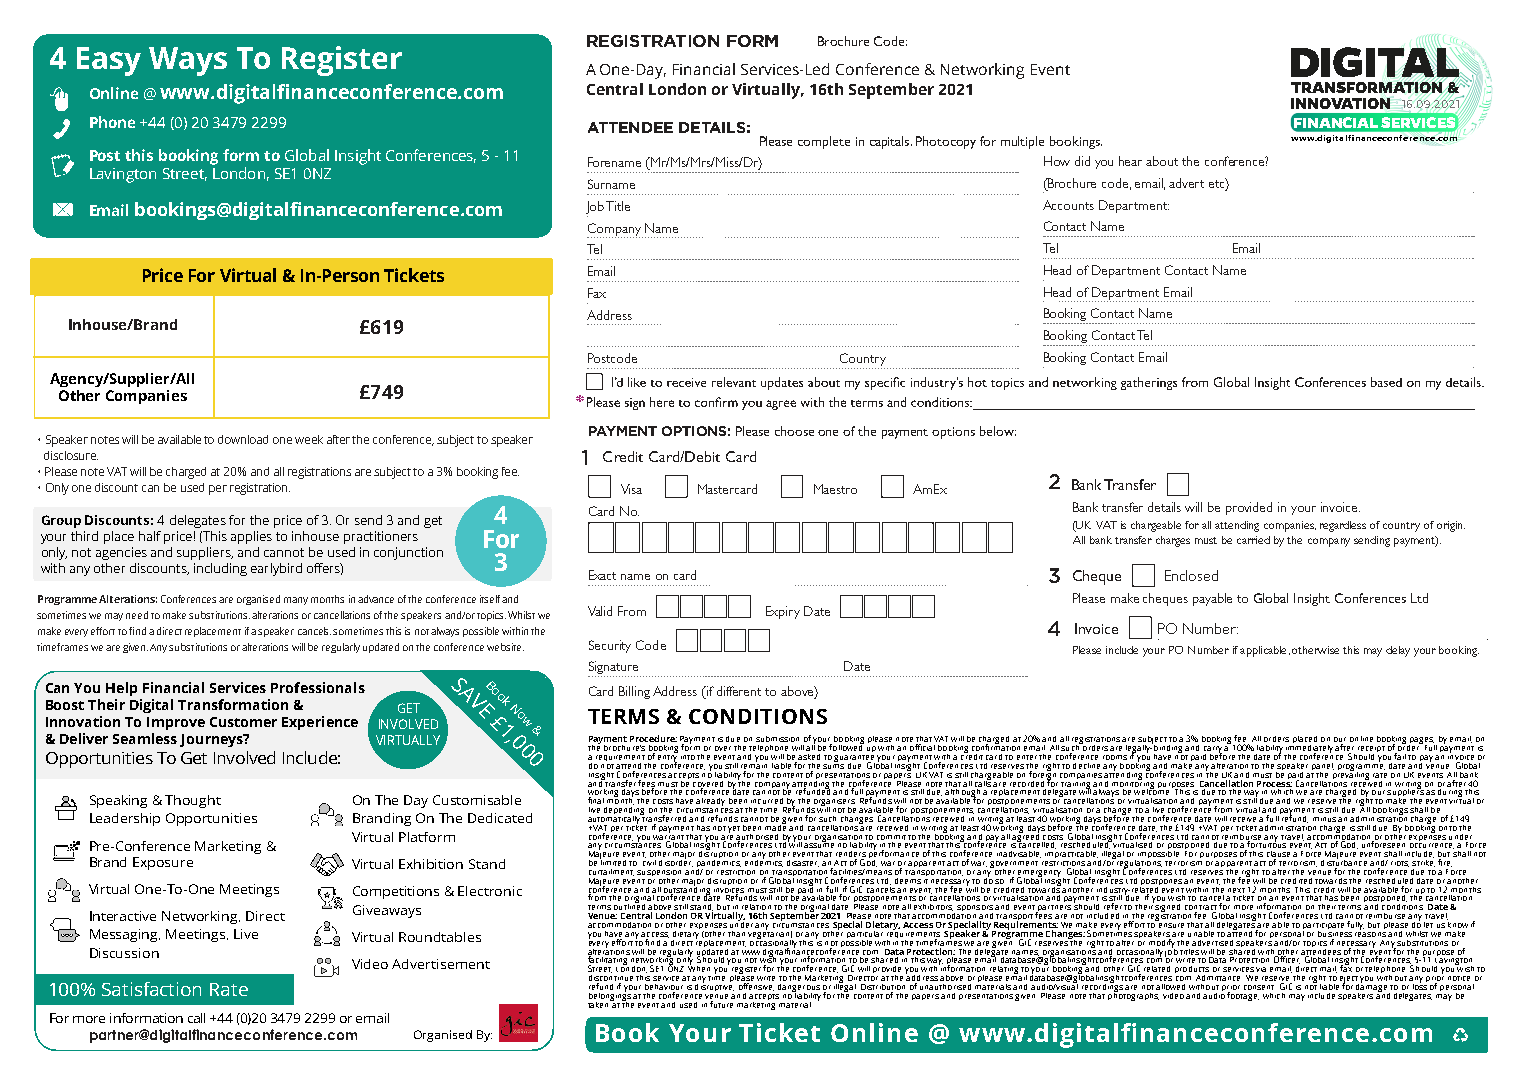  I want to click on complete, so click(824, 142).
